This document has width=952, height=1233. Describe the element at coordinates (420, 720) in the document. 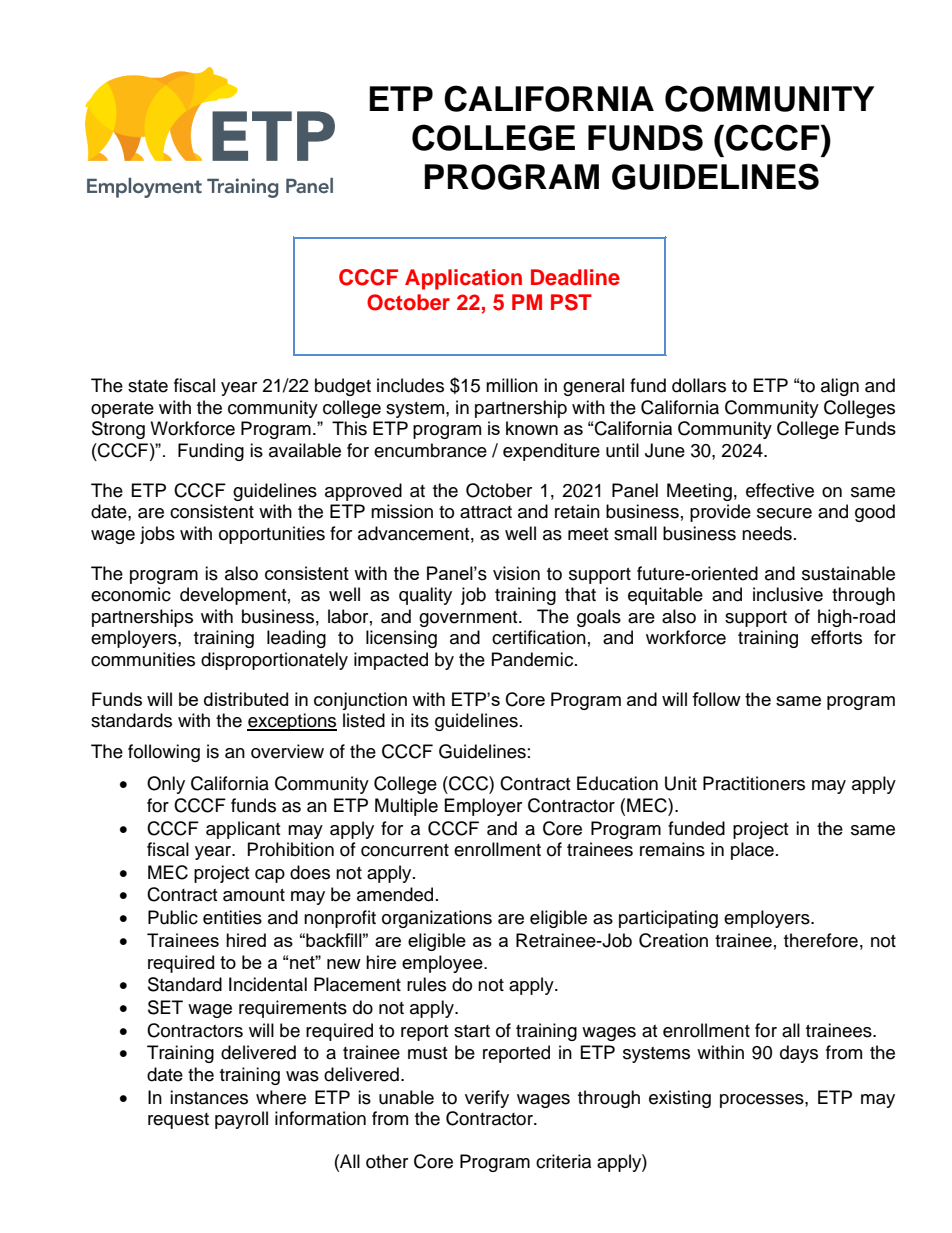

I see `its` at that location.
